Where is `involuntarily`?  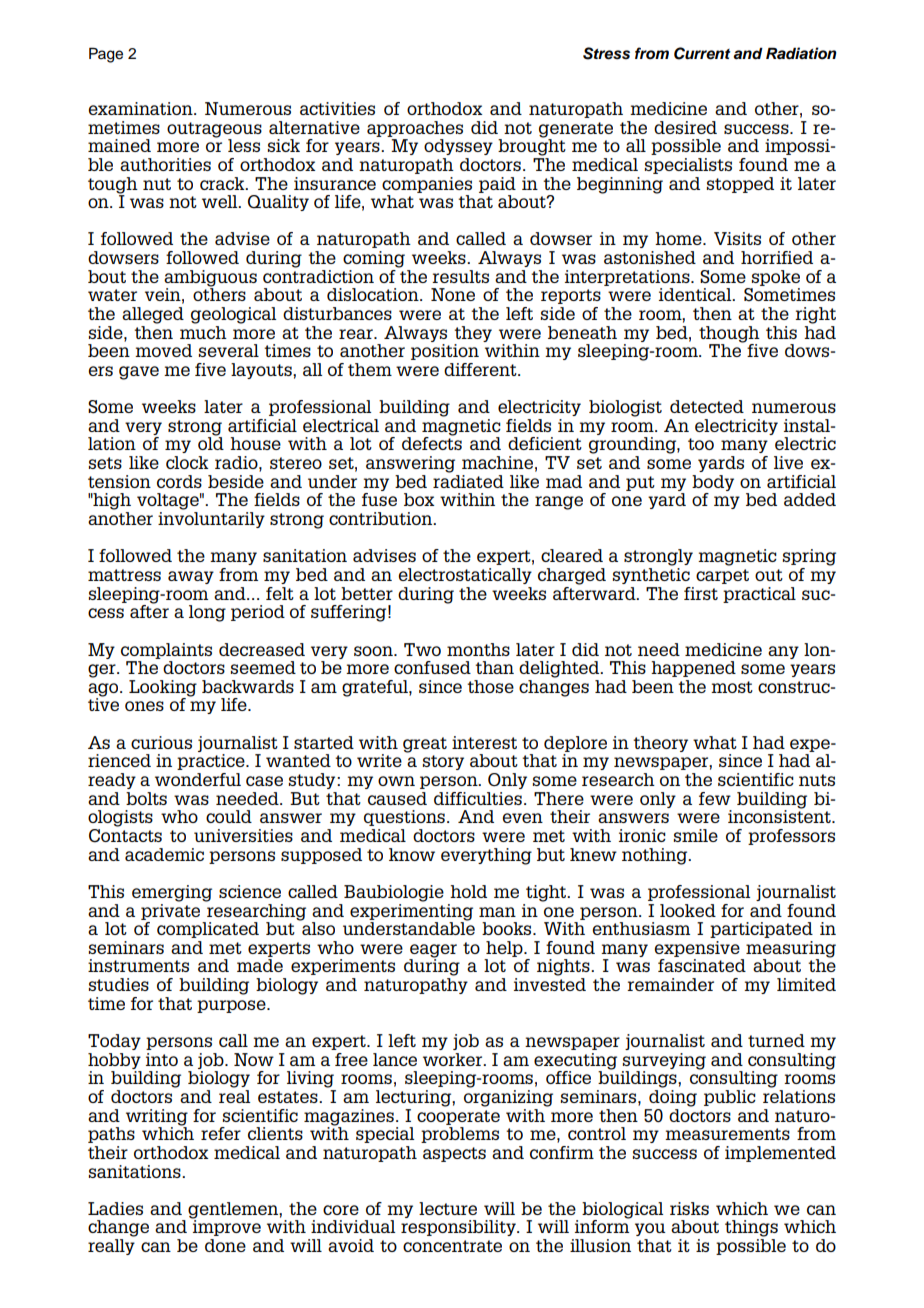
involuntarily is located at coordinates (211, 520).
